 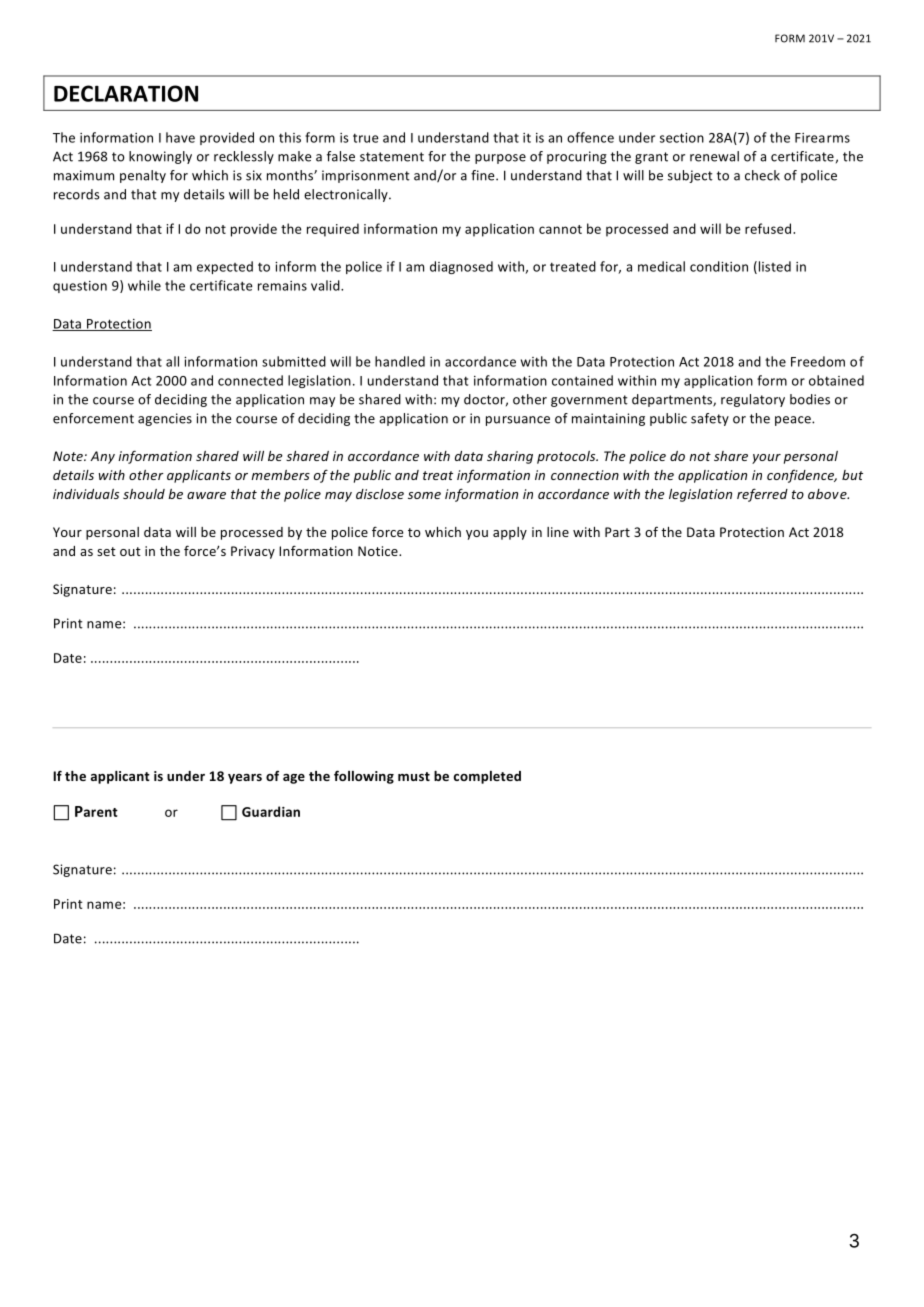 I want to click on Notice, so click(x=379, y=551).
